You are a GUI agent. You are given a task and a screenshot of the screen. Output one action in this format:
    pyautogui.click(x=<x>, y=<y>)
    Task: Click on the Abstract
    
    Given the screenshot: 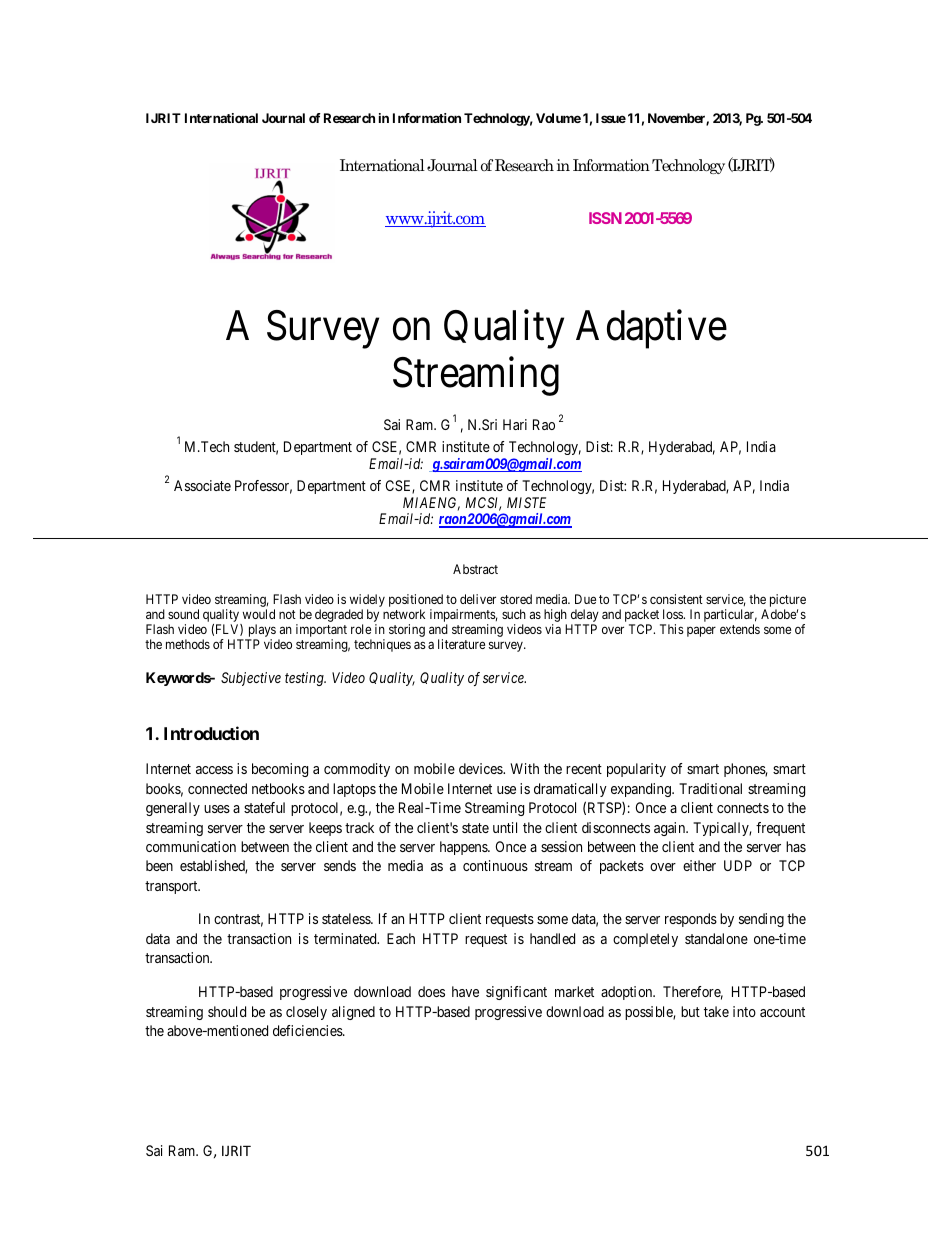 What is the action you would take?
    pyautogui.click(x=475, y=569)
